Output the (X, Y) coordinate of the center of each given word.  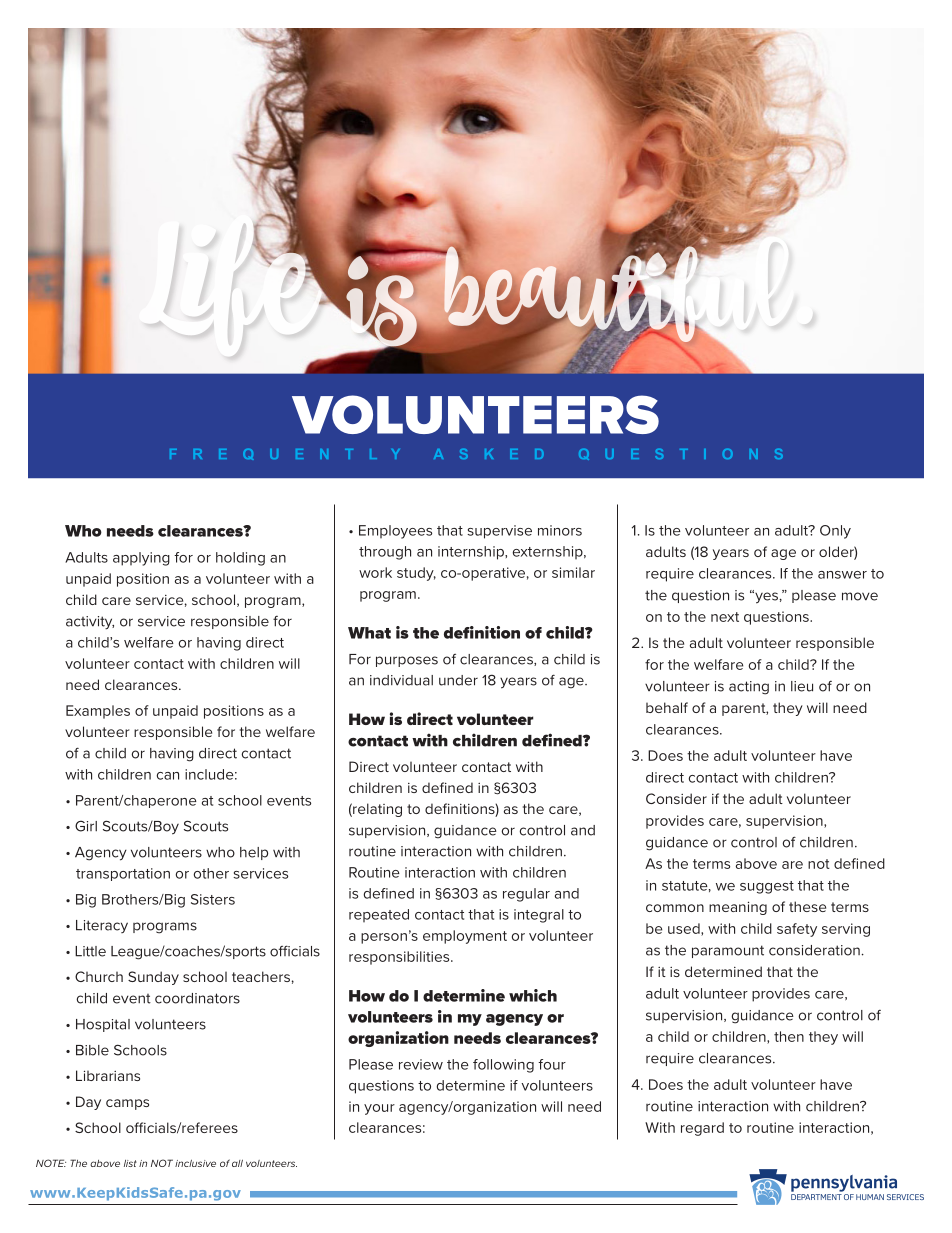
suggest (767, 887)
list (130, 1163)
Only (835, 532)
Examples (98, 712)
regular (526, 895)
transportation (123, 874)
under (458, 680)
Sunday (153, 978)
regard (702, 1129)
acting (749, 688)
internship (472, 553)
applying (141, 559)
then (789, 1036)
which (533, 995)
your (379, 1109)
